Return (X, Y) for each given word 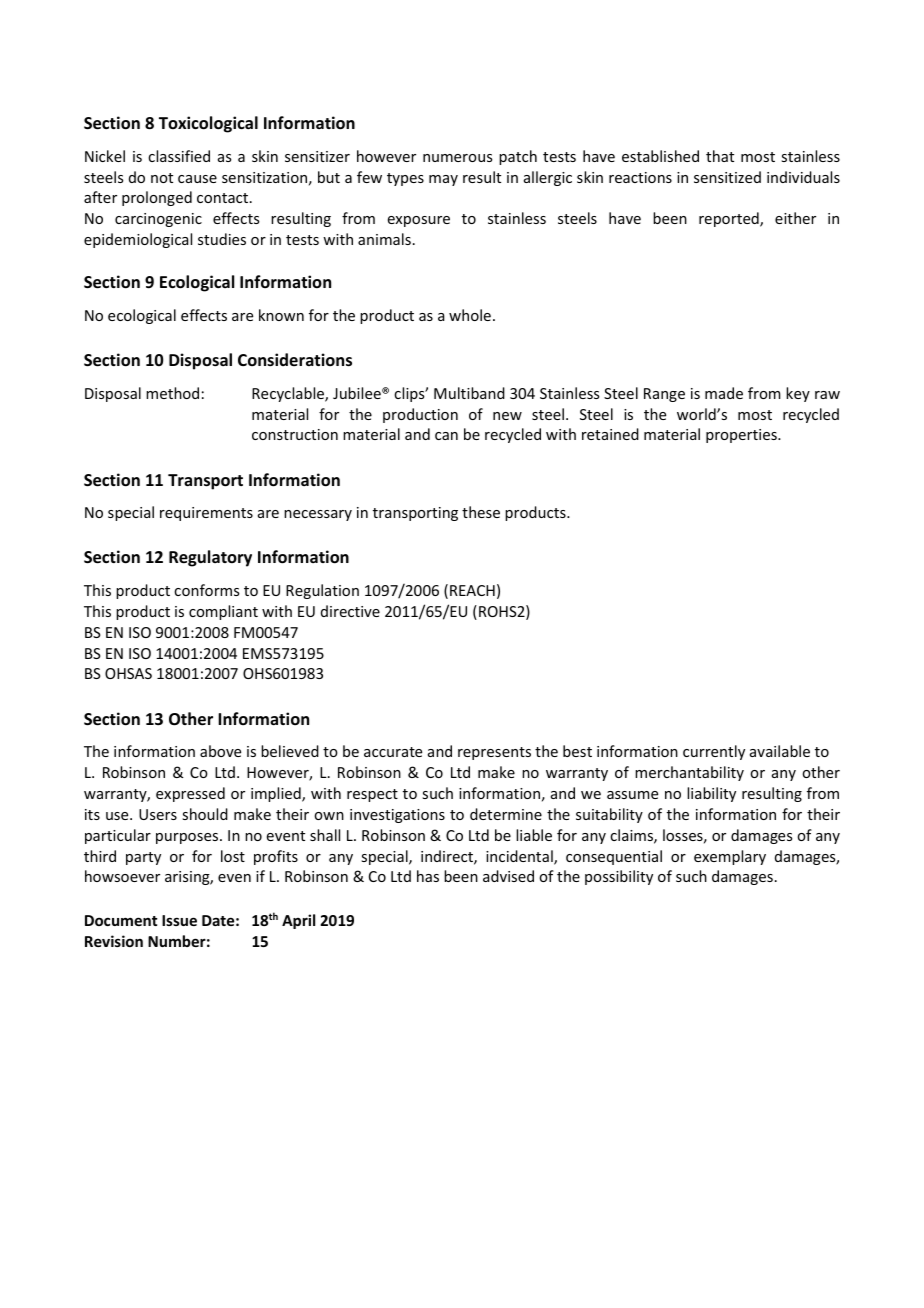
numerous (457, 158)
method (172, 393)
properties (742, 436)
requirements (206, 514)
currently (714, 752)
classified (179, 156)
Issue (179, 920)
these (481, 512)
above (220, 751)
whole (470, 315)
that (720, 156)
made (724, 393)
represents (494, 753)
